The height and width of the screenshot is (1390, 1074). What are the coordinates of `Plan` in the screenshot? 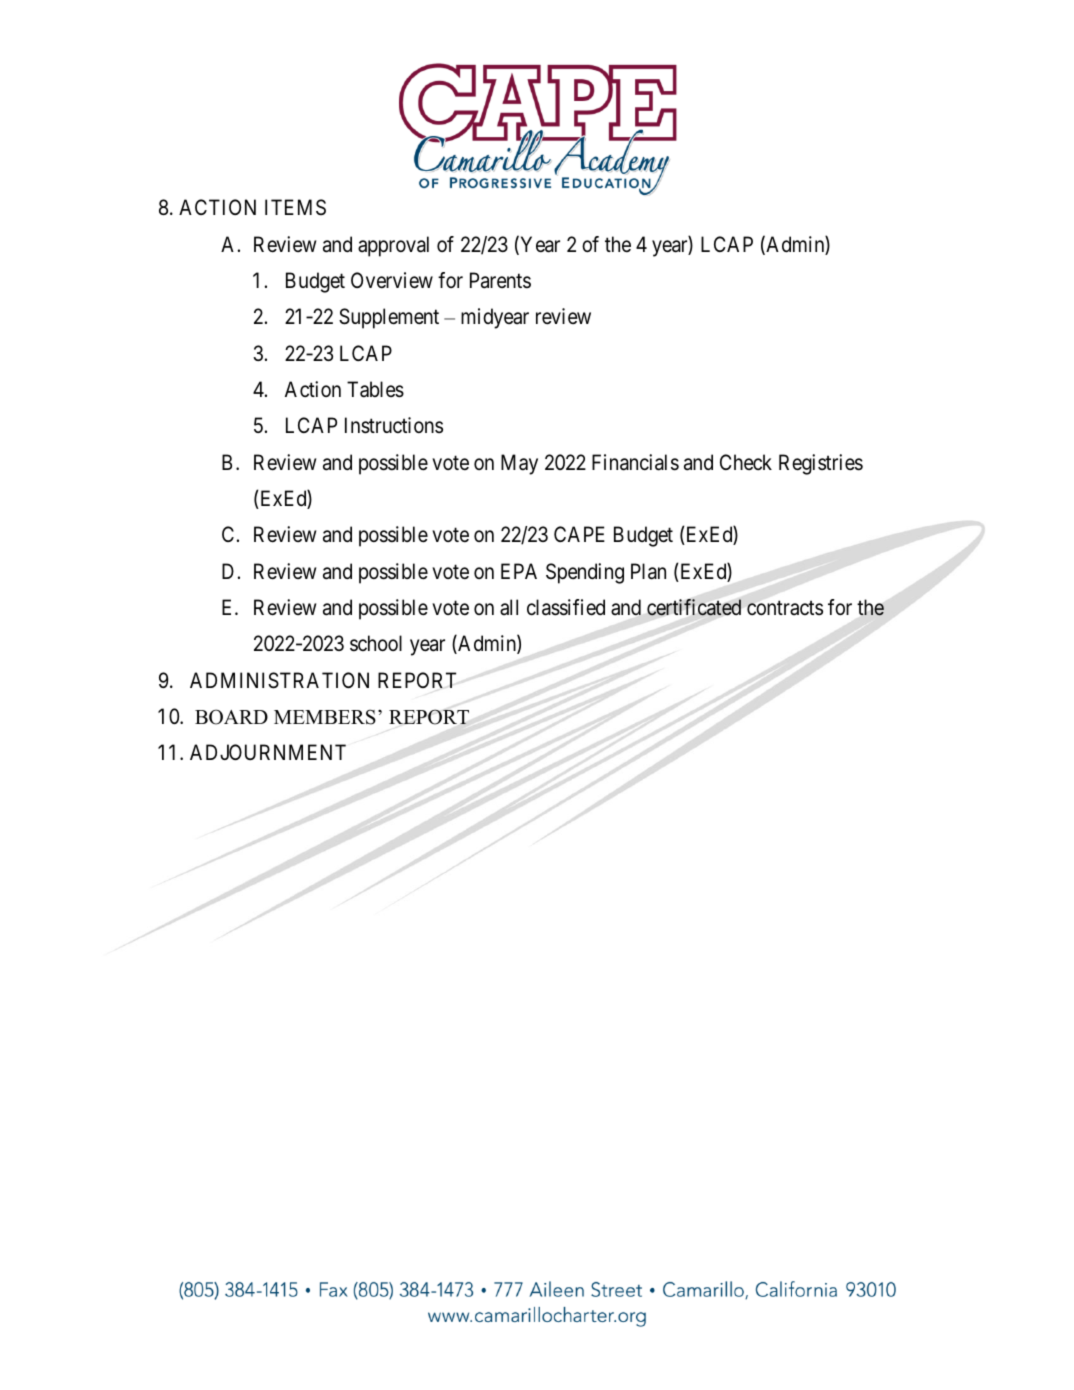 It's located at (648, 571).
